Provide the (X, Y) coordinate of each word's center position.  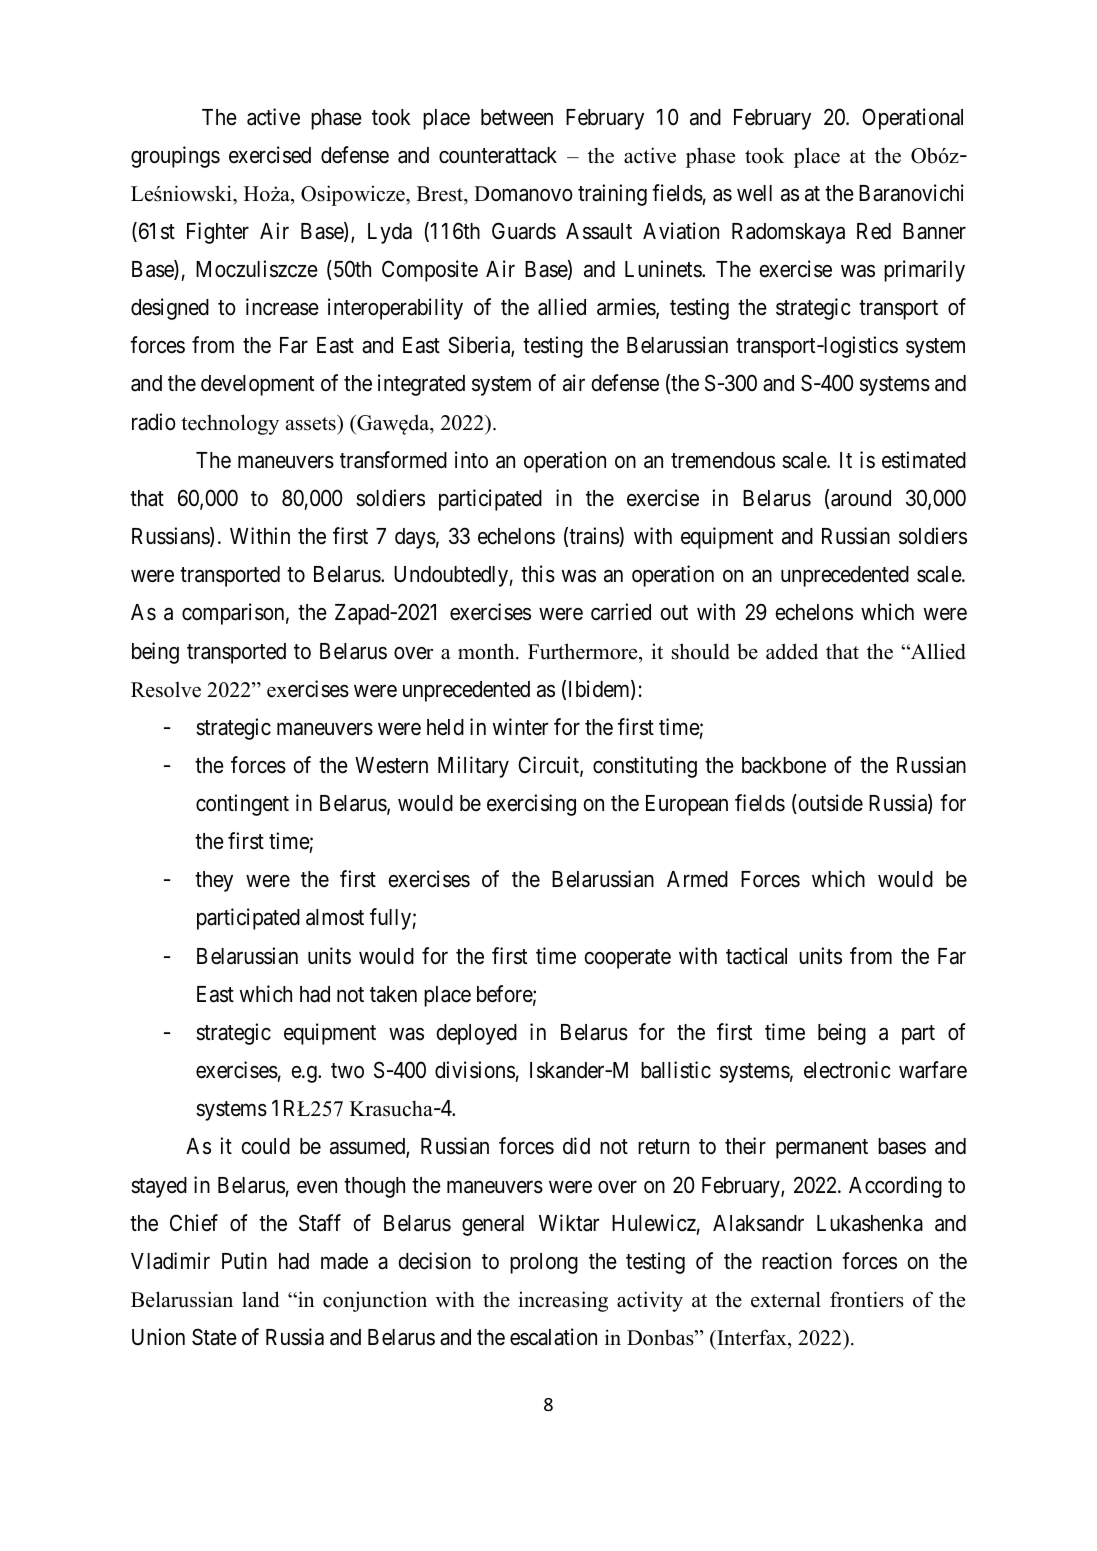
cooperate (628, 959)
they (214, 881)
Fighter (218, 233)
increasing (563, 1301)
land (260, 1299)
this (538, 574)
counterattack (498, 155)
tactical (756, 956)
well (754, 193)
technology (230, 424)
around (861, 498)
